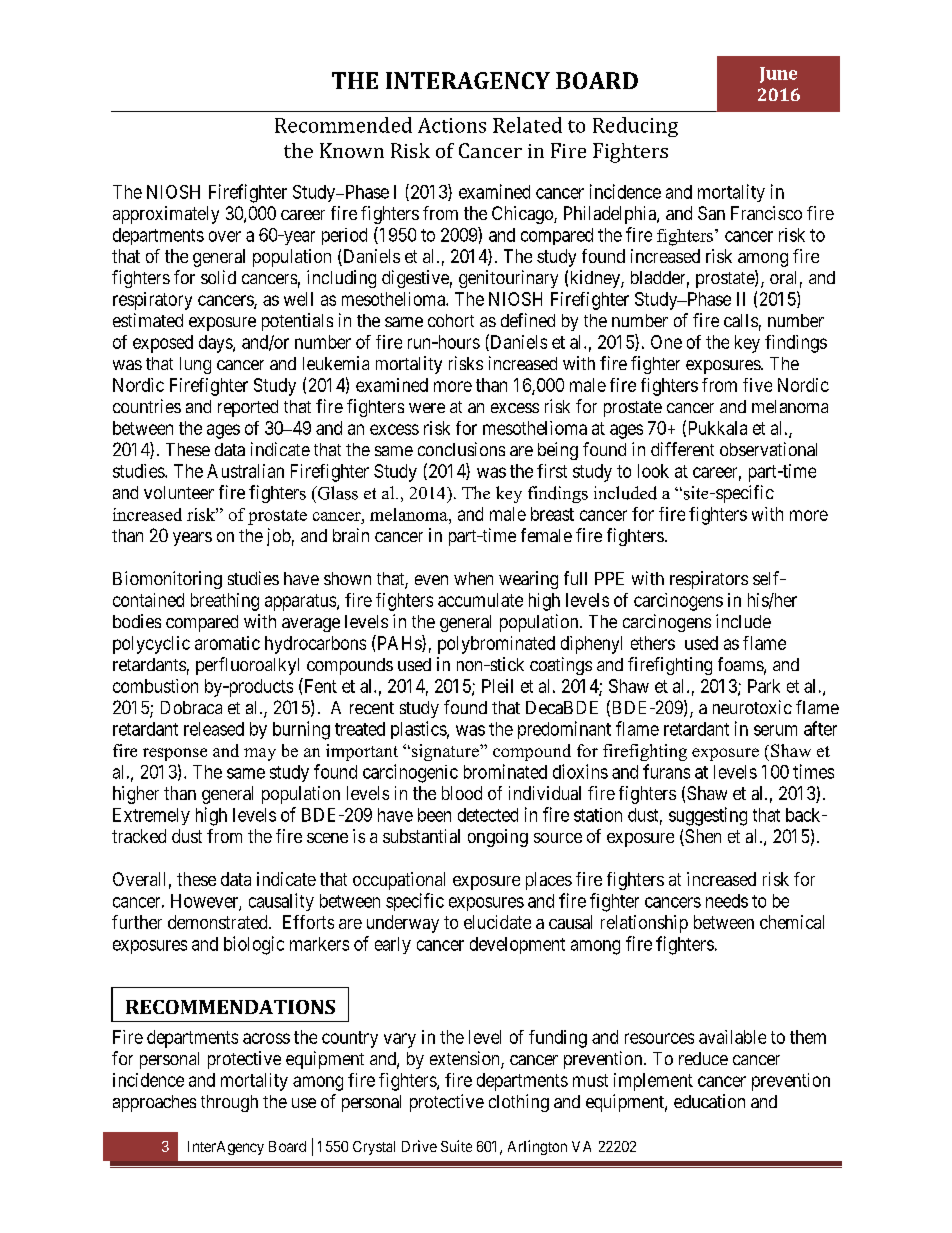  I want to click on clothing, so click(519, 1103).
